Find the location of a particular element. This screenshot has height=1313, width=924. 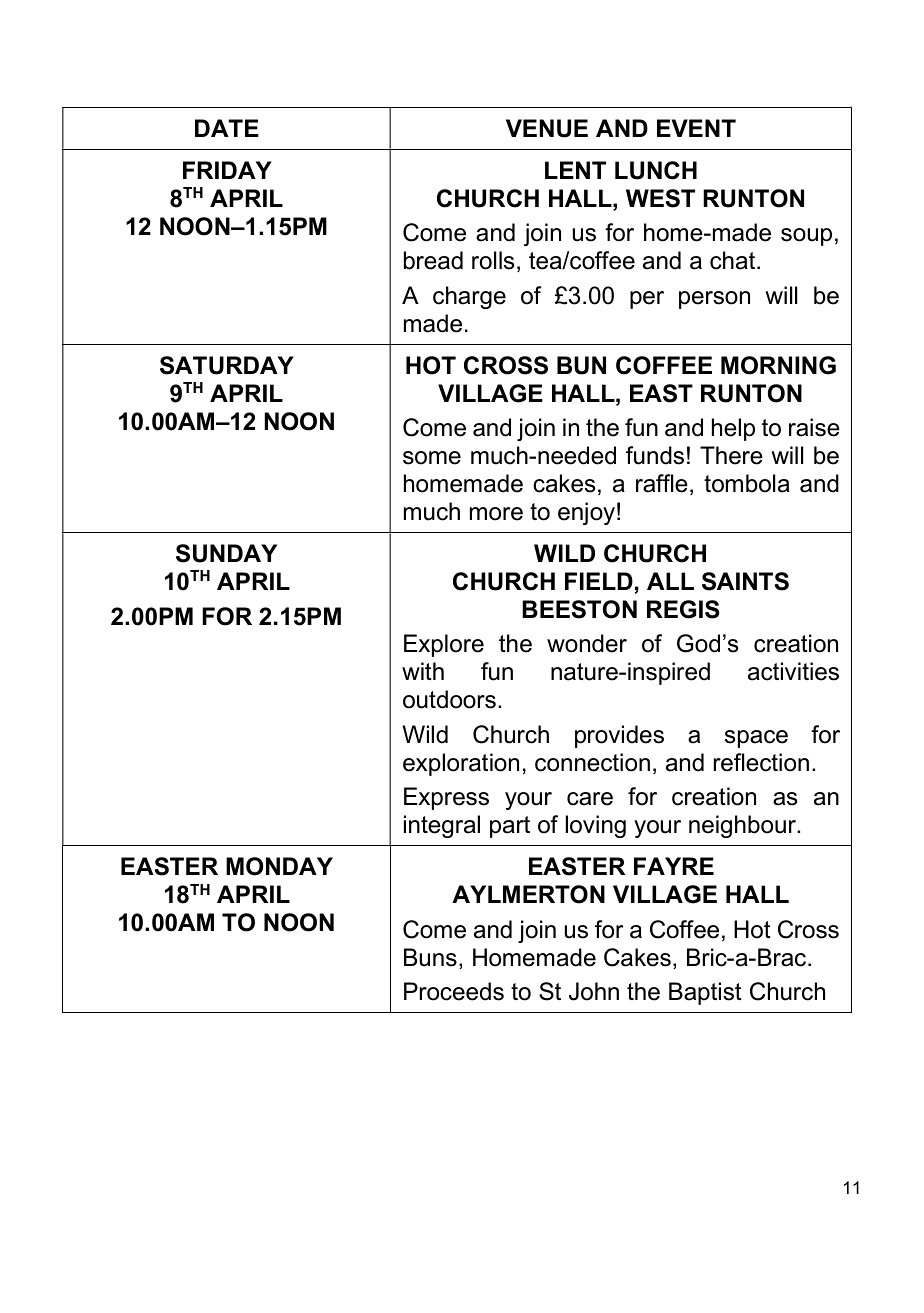

SUNDAY is located at coordinates (226, 553).
